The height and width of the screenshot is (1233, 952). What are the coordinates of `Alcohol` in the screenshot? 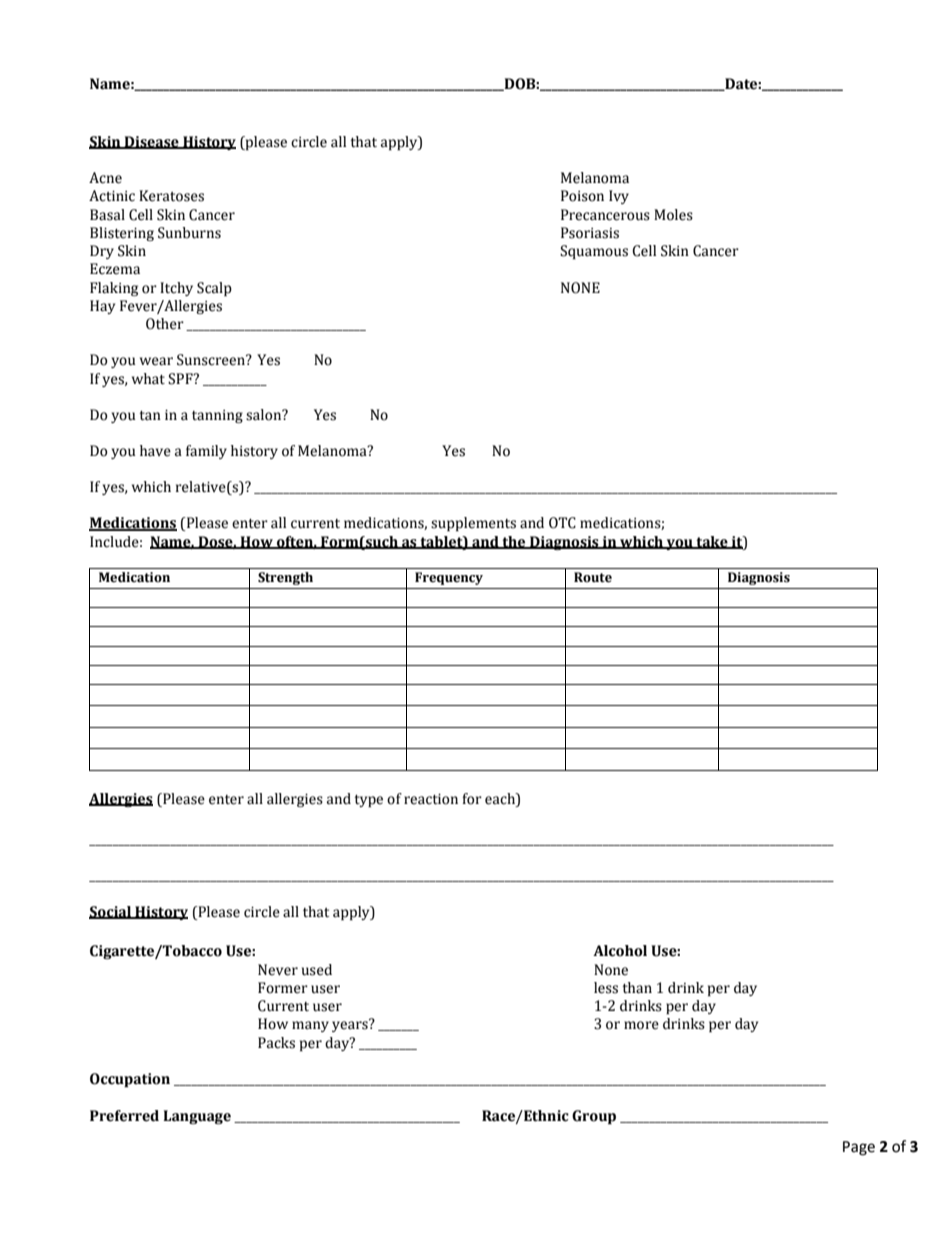 It's located at (620, 951).
